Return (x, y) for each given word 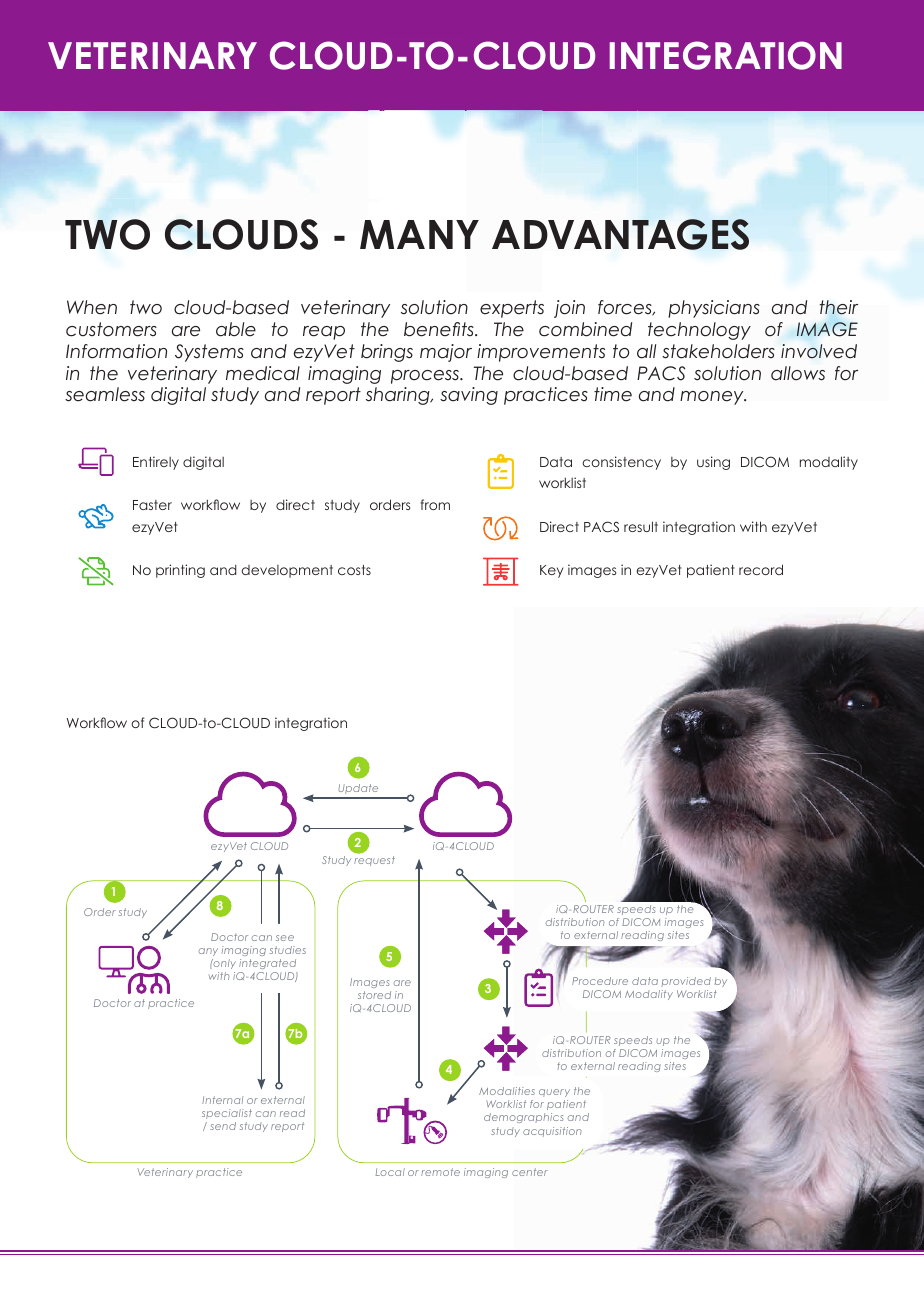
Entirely (156, 463)
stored (374, 995)
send (223, 1126)
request (374, 861)
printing (180, 571)
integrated (267, 964)
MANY (419, 234)
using (713, 463)
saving (469, 396)
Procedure (600, 981)
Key (551, 571)
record (761, 569)
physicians (714, 309)
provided (686, 981)
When (92, 307)
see (285, 938)
